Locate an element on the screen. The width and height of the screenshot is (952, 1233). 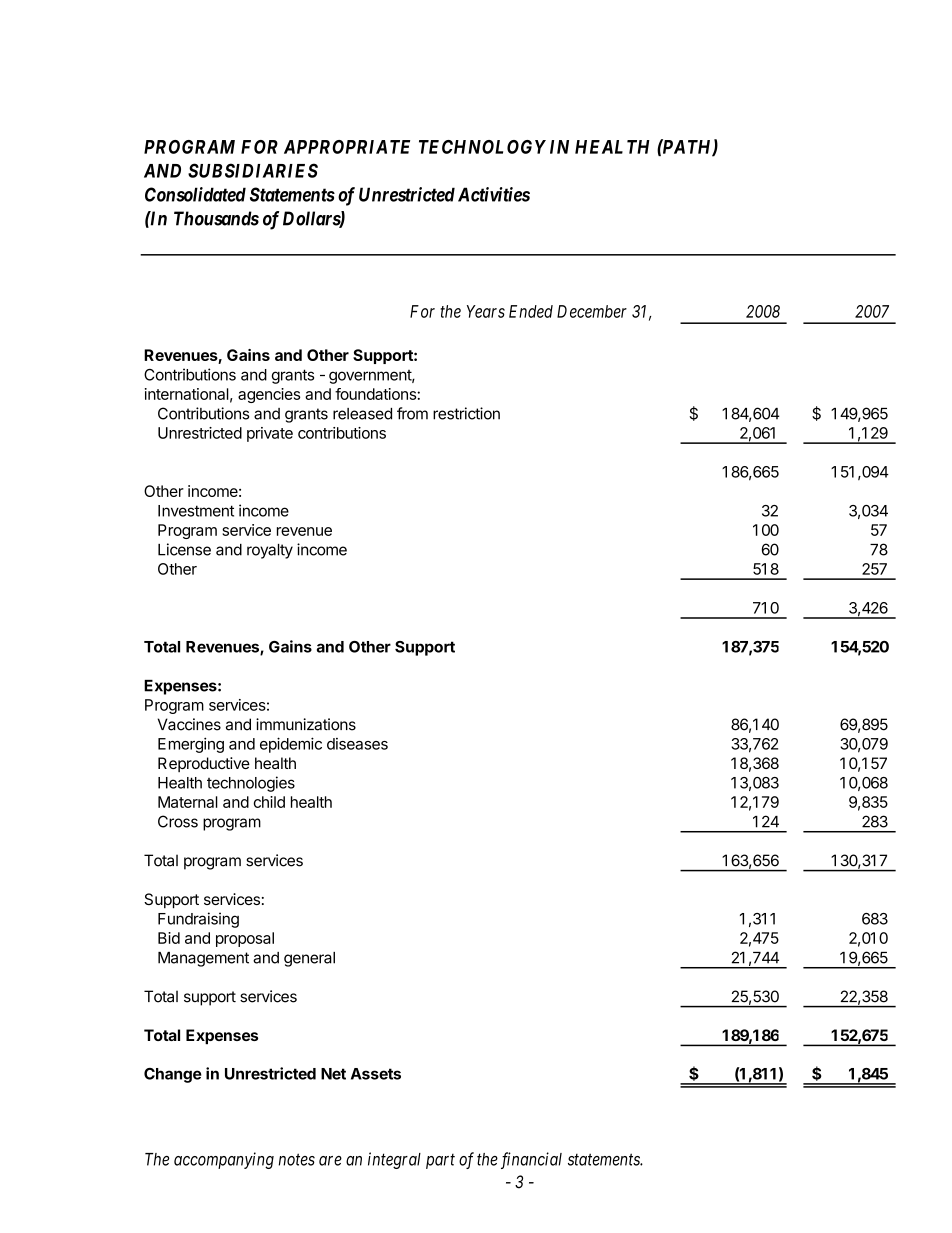
Vaccines is located at coordinates (189, 724).
